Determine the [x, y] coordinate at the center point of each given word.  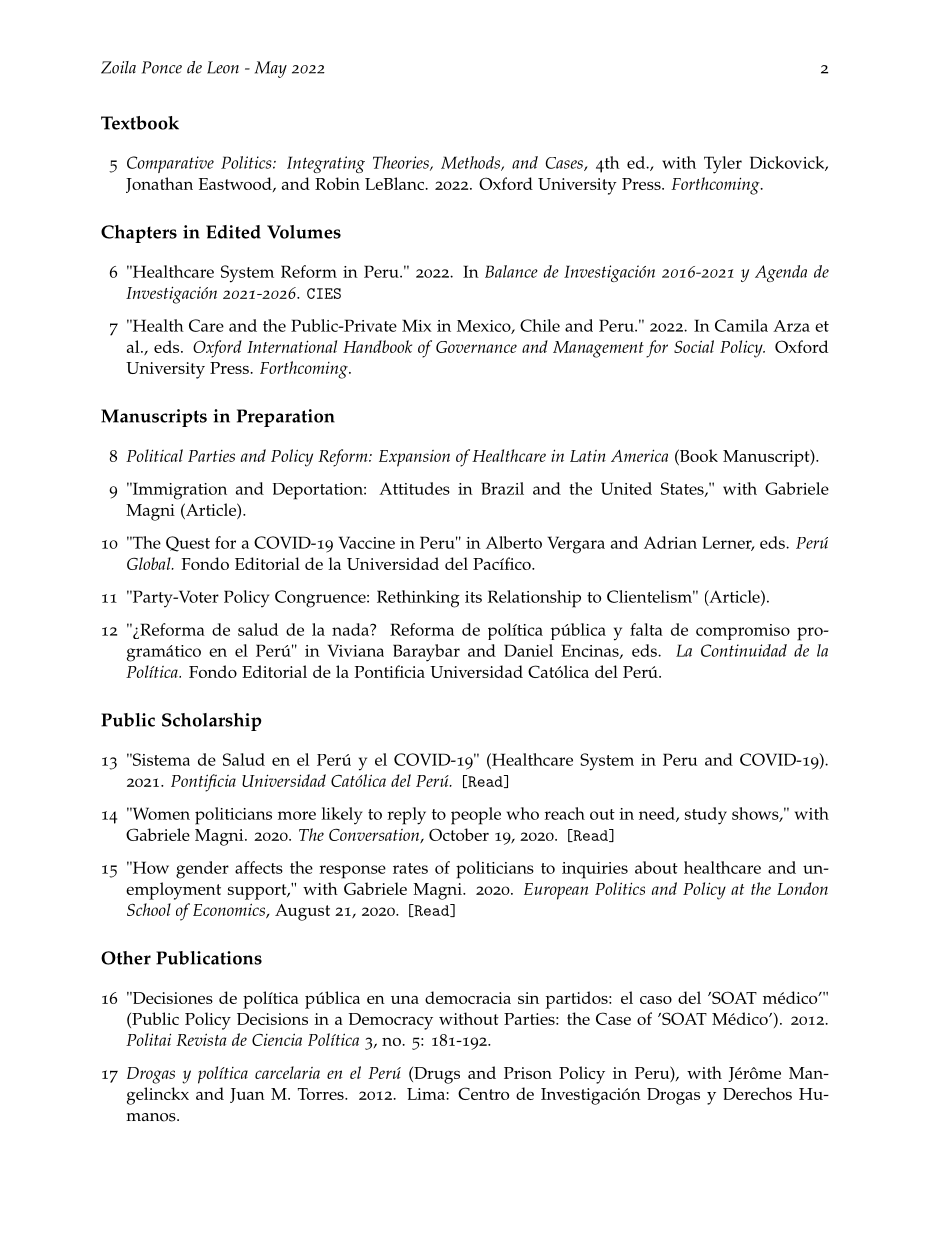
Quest [188, 544]
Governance [476, 347]
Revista [201, 1039]
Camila [741, 325]
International [292, 346]
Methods [471, 163]
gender [202, 870]
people [476, 816]
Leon [223, 67]
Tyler [723, 165]
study [706, 816]
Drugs [436, 1075]
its [473, 597]
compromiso [743, 632]
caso [656, 1000]
